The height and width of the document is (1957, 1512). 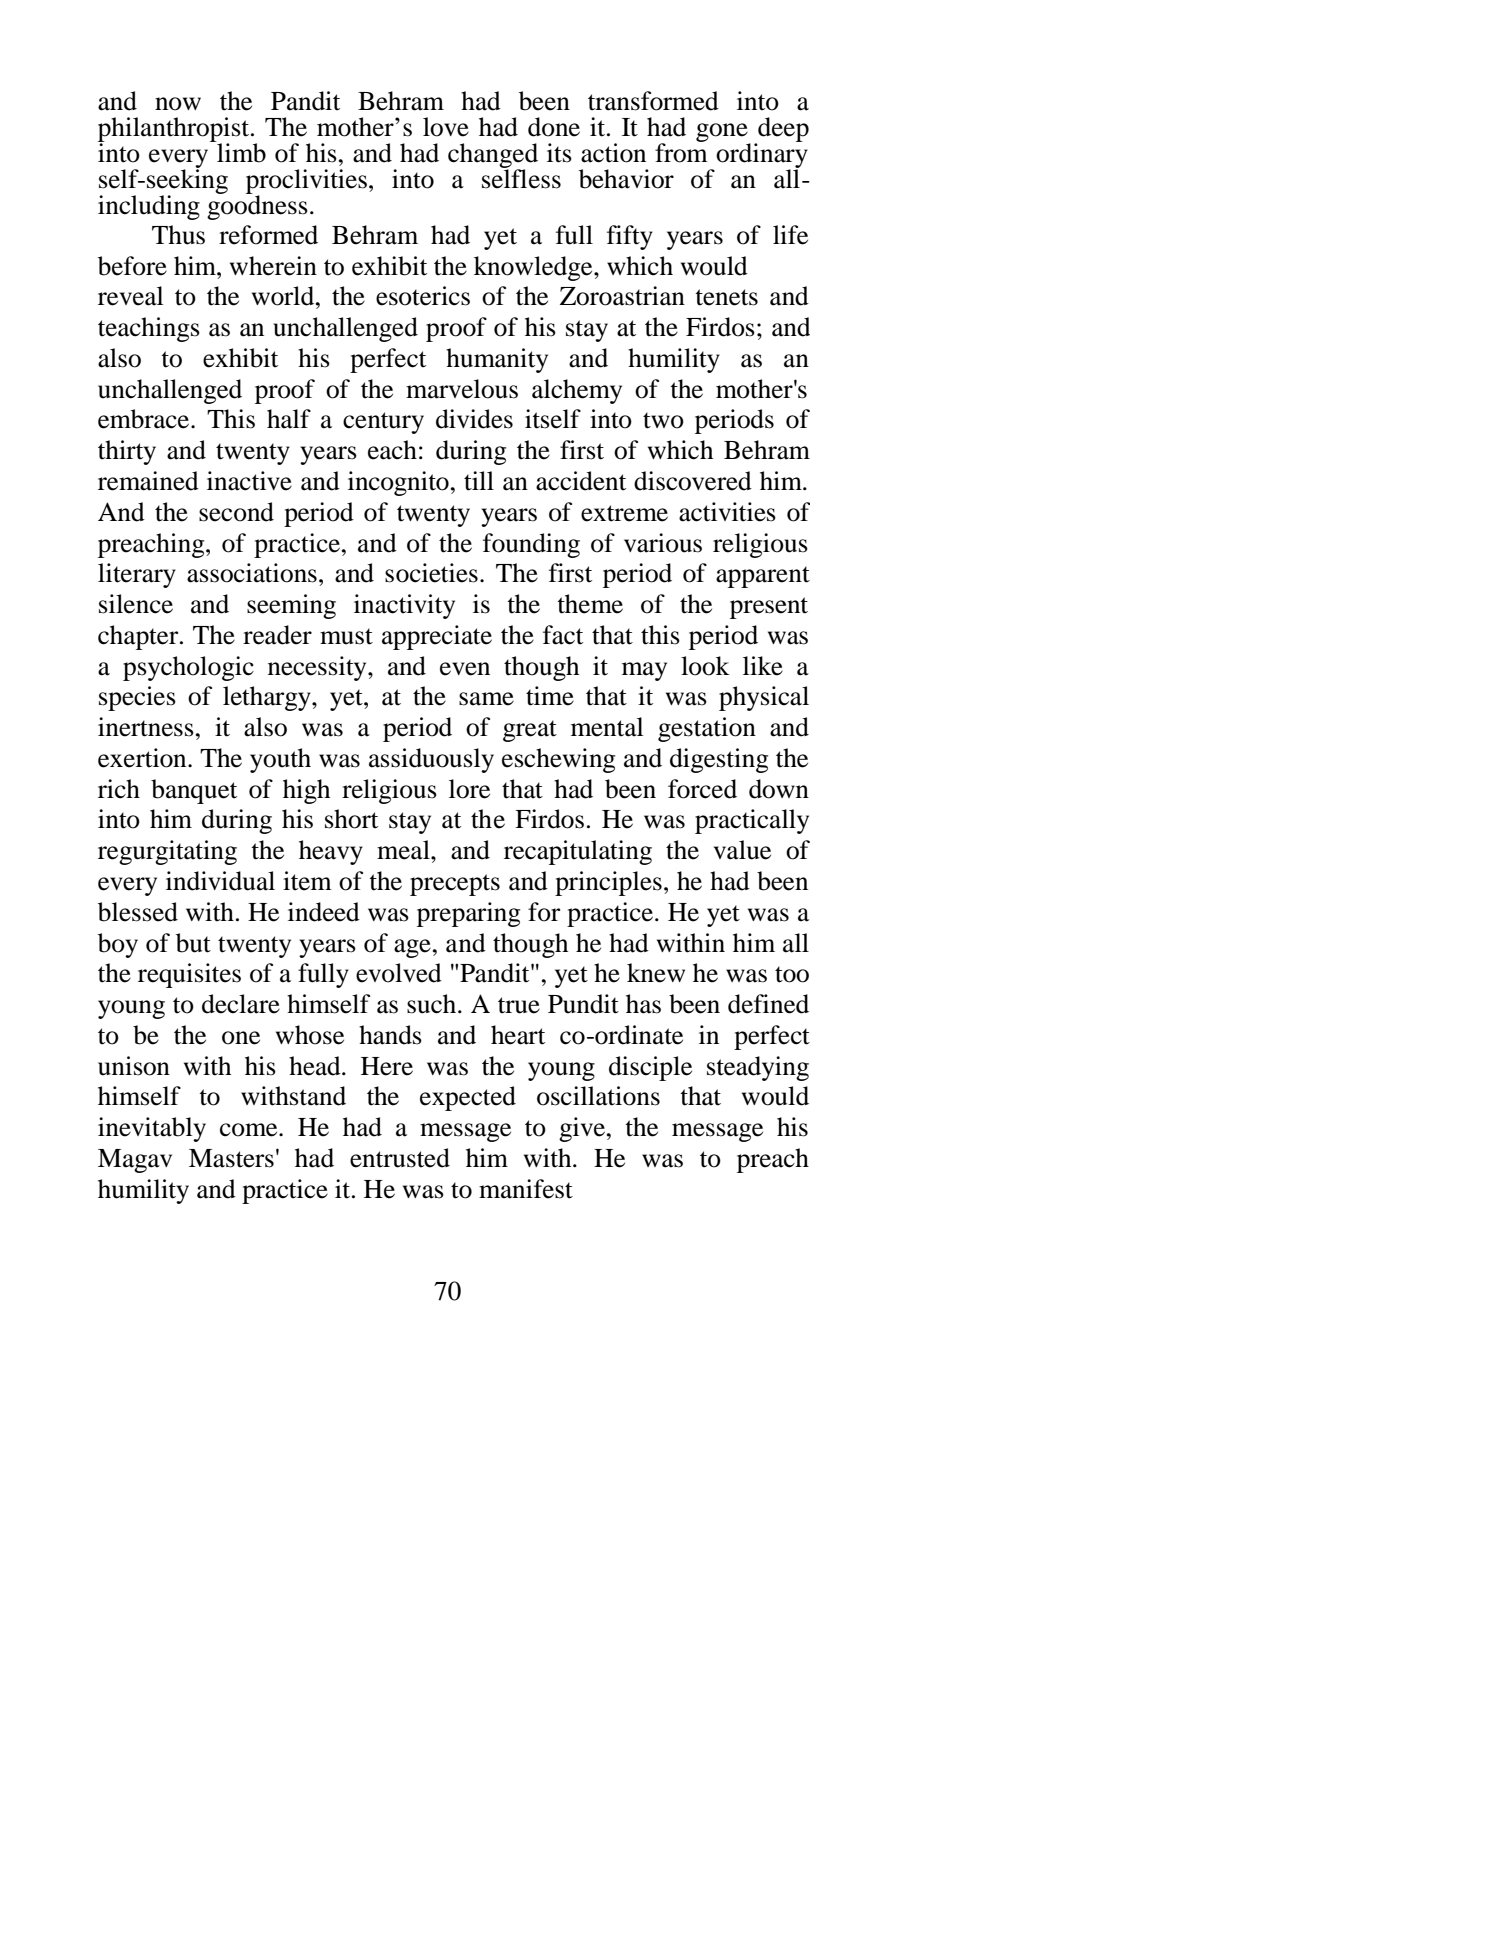 What do you see at coordinates (231, 1158) in the document?
I see `Masters` at bounding box center [231, 1158].
